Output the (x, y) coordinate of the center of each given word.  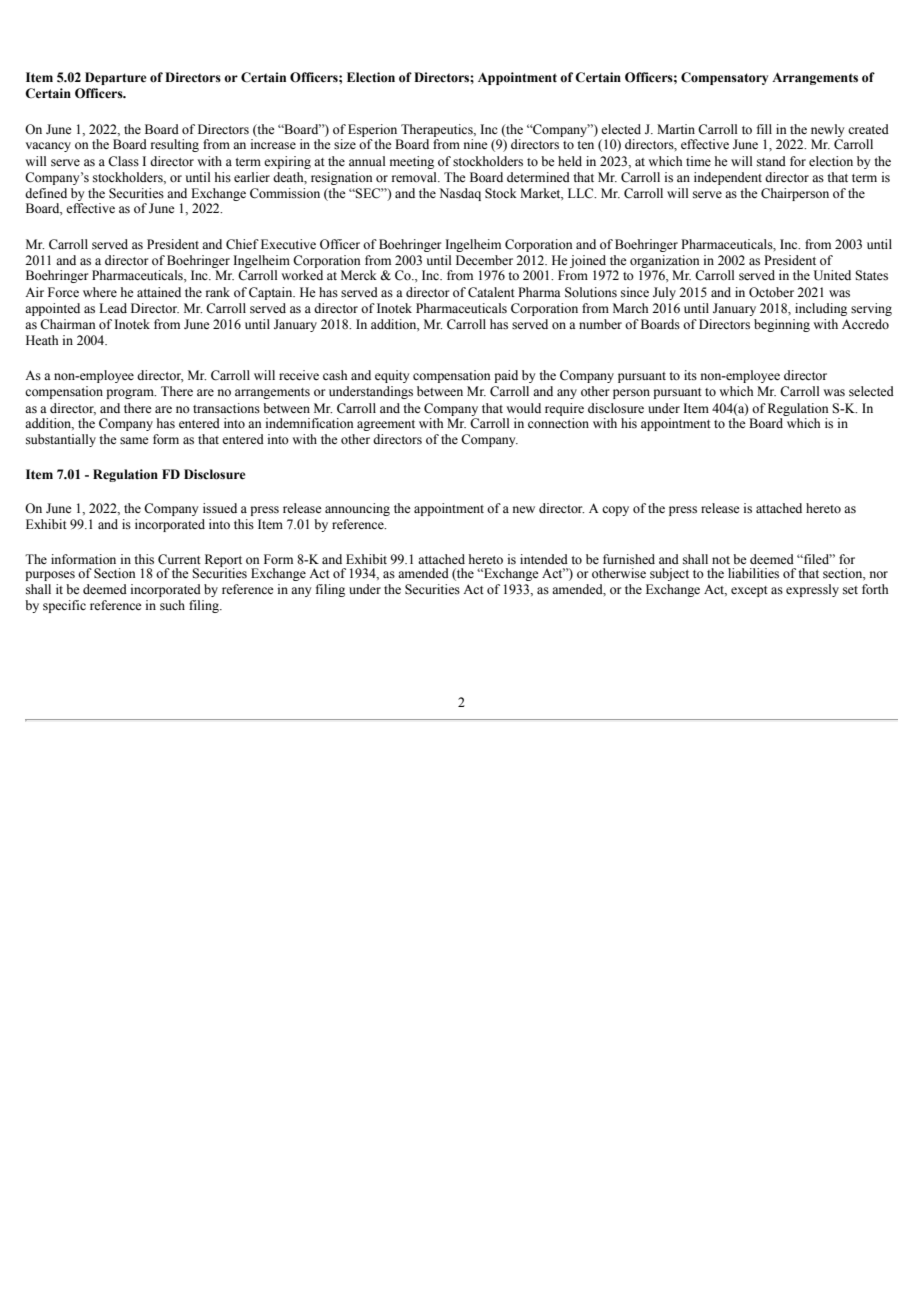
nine (476, 144)
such (172, 605)
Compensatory (724, 78)
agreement (386, 425)
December (484, 260)
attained (159, 292)
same (134, 441)
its (690, 375)
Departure (115, 78)
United (832, 275)
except (749, 591)
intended (544, 559)
